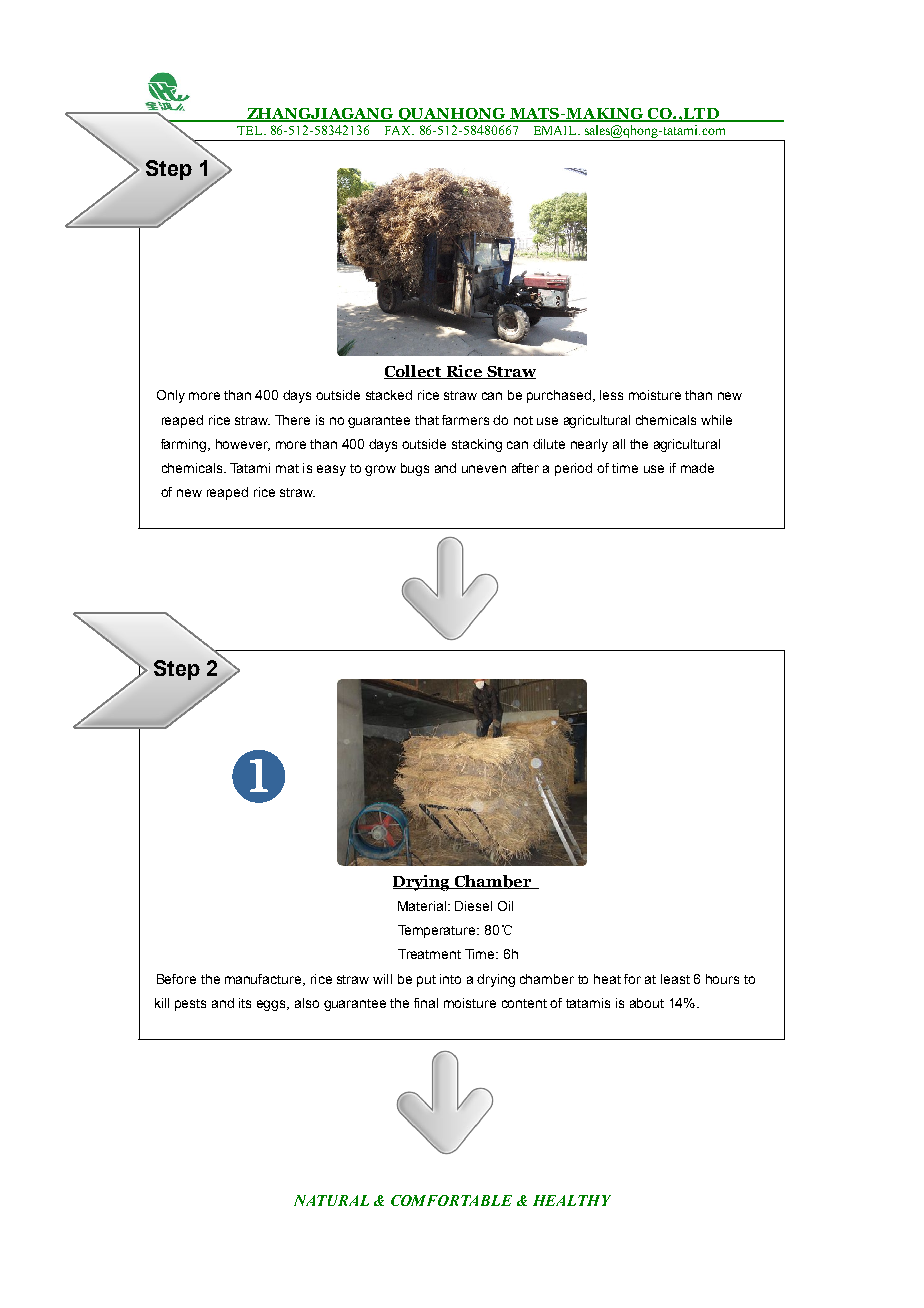  Describe the element at coordinates (556, 130) in the image. I see `EMAIL` at that location.
